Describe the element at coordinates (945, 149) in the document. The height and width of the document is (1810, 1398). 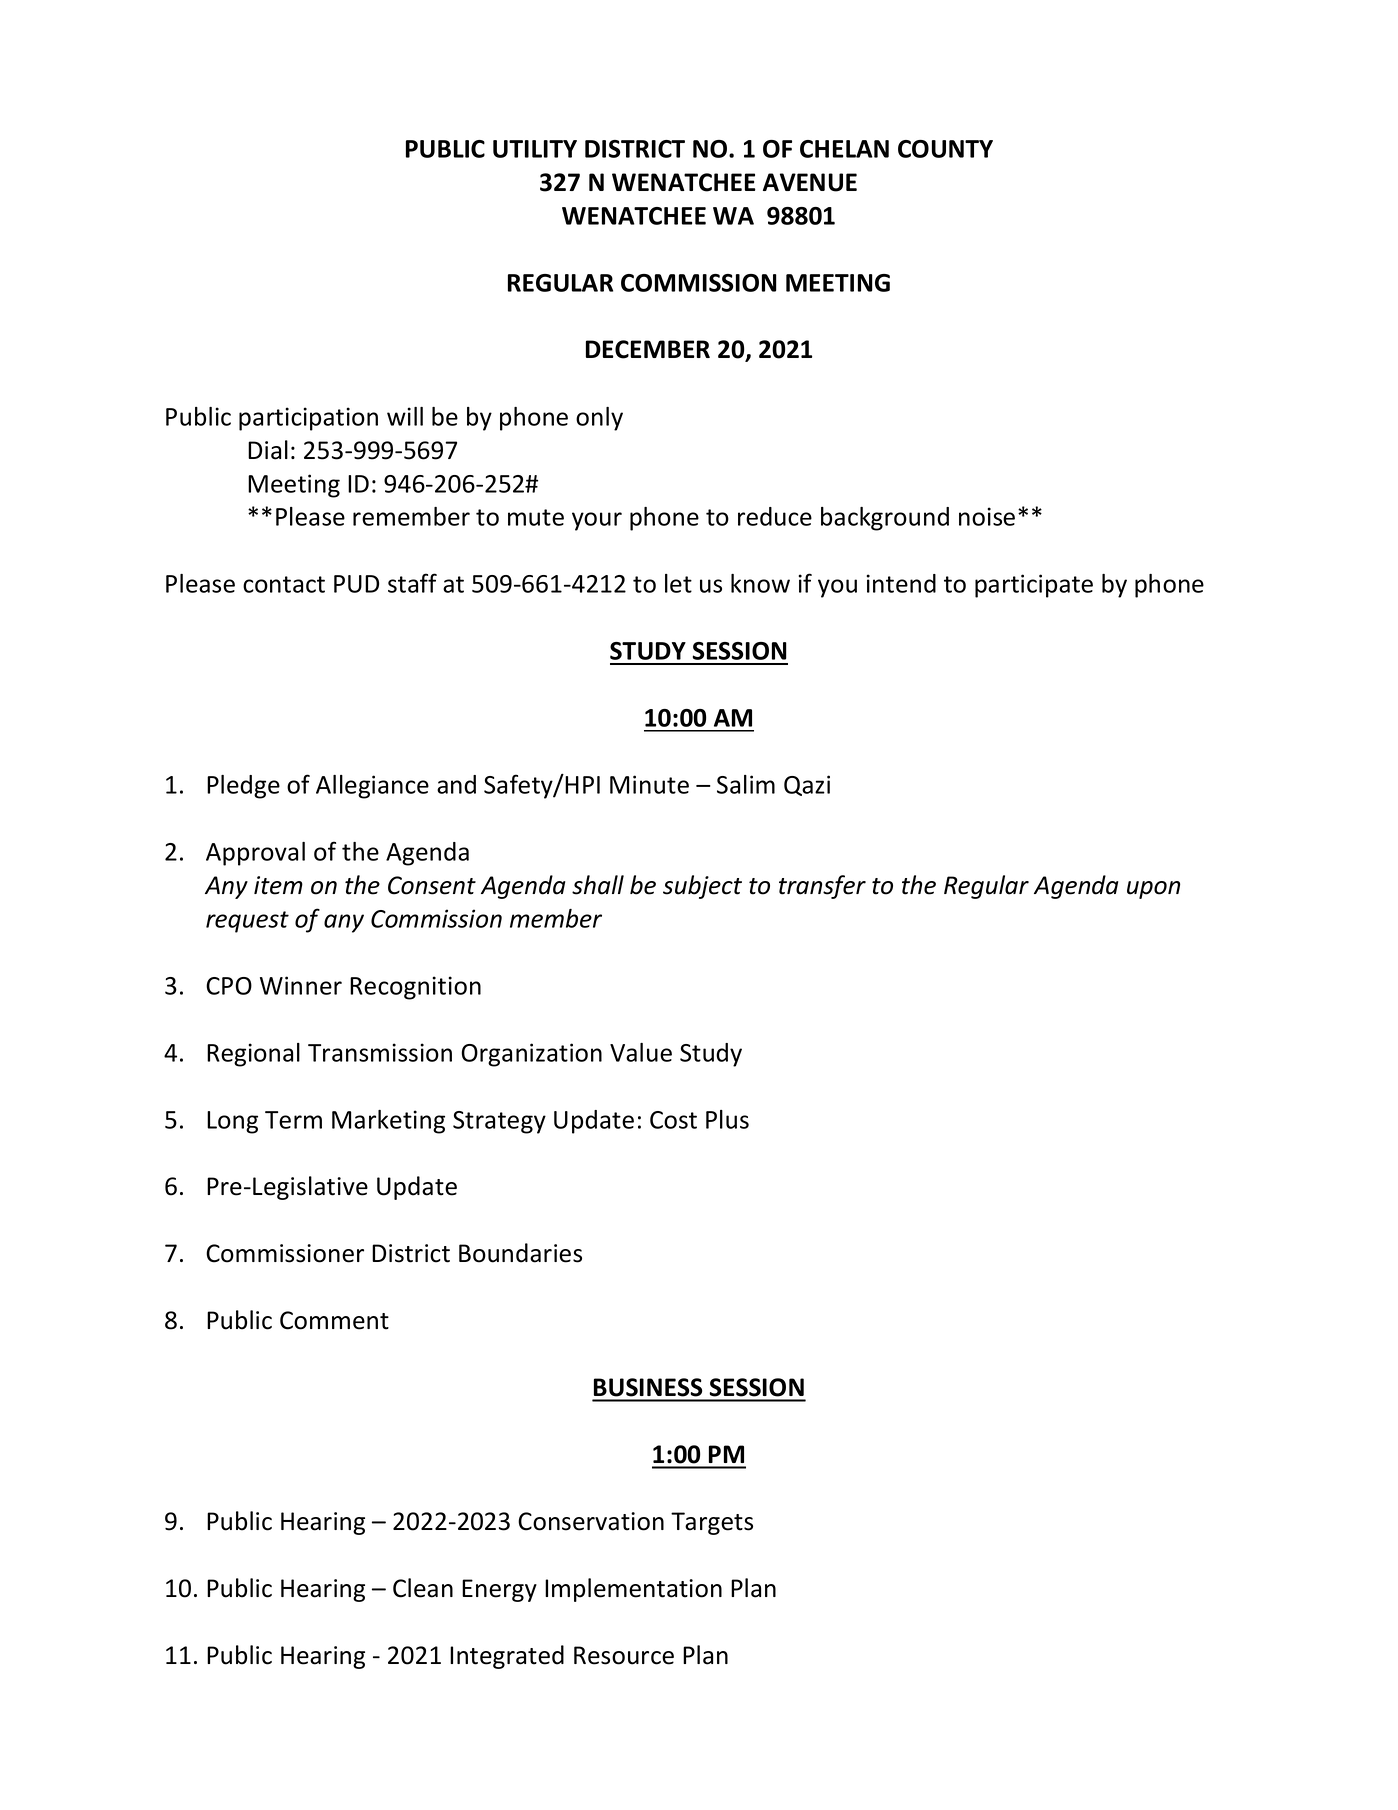
I see `COUNTY` at that location.
